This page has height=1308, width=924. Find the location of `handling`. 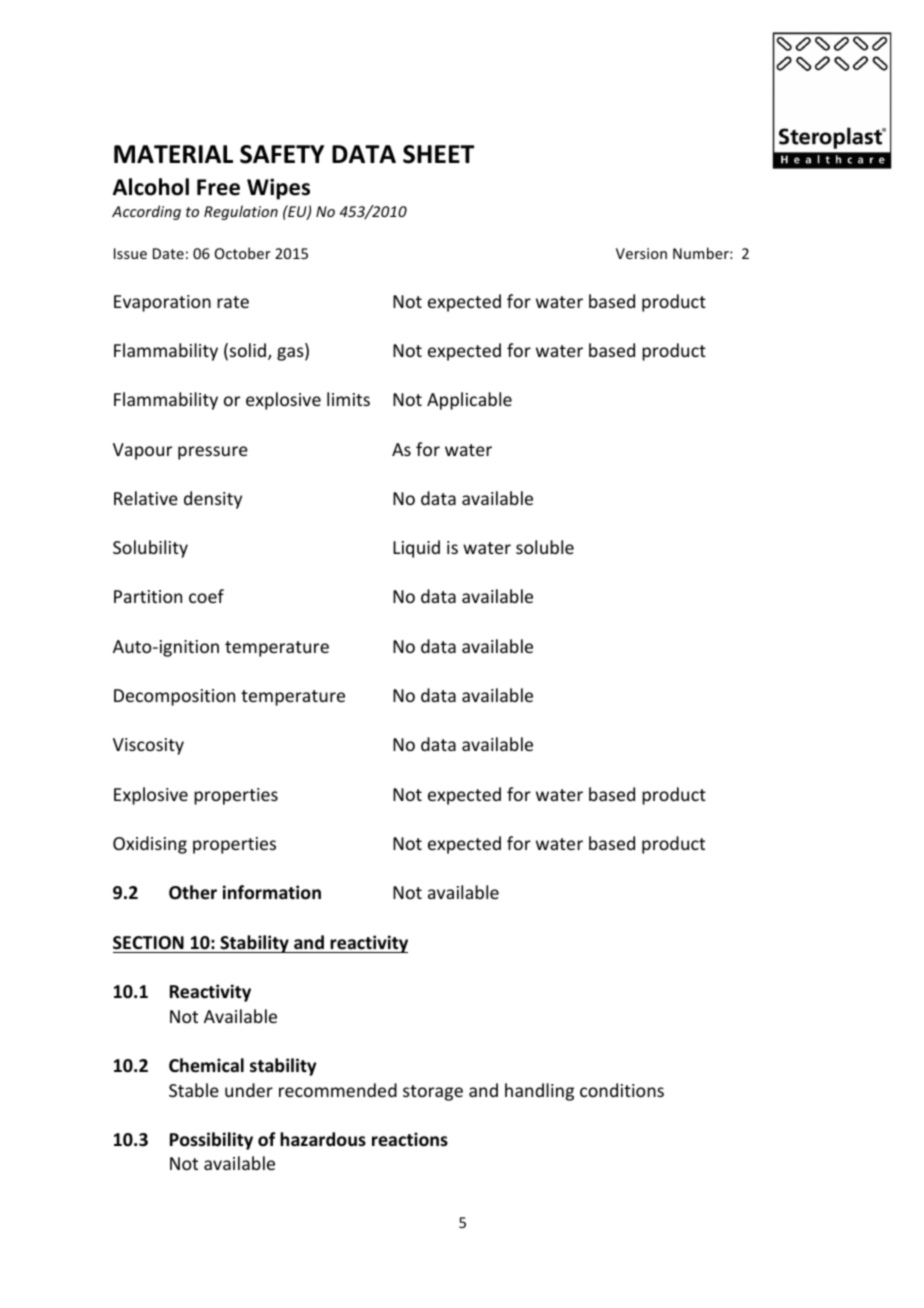

handling is located at coordinates (539, 1092).
